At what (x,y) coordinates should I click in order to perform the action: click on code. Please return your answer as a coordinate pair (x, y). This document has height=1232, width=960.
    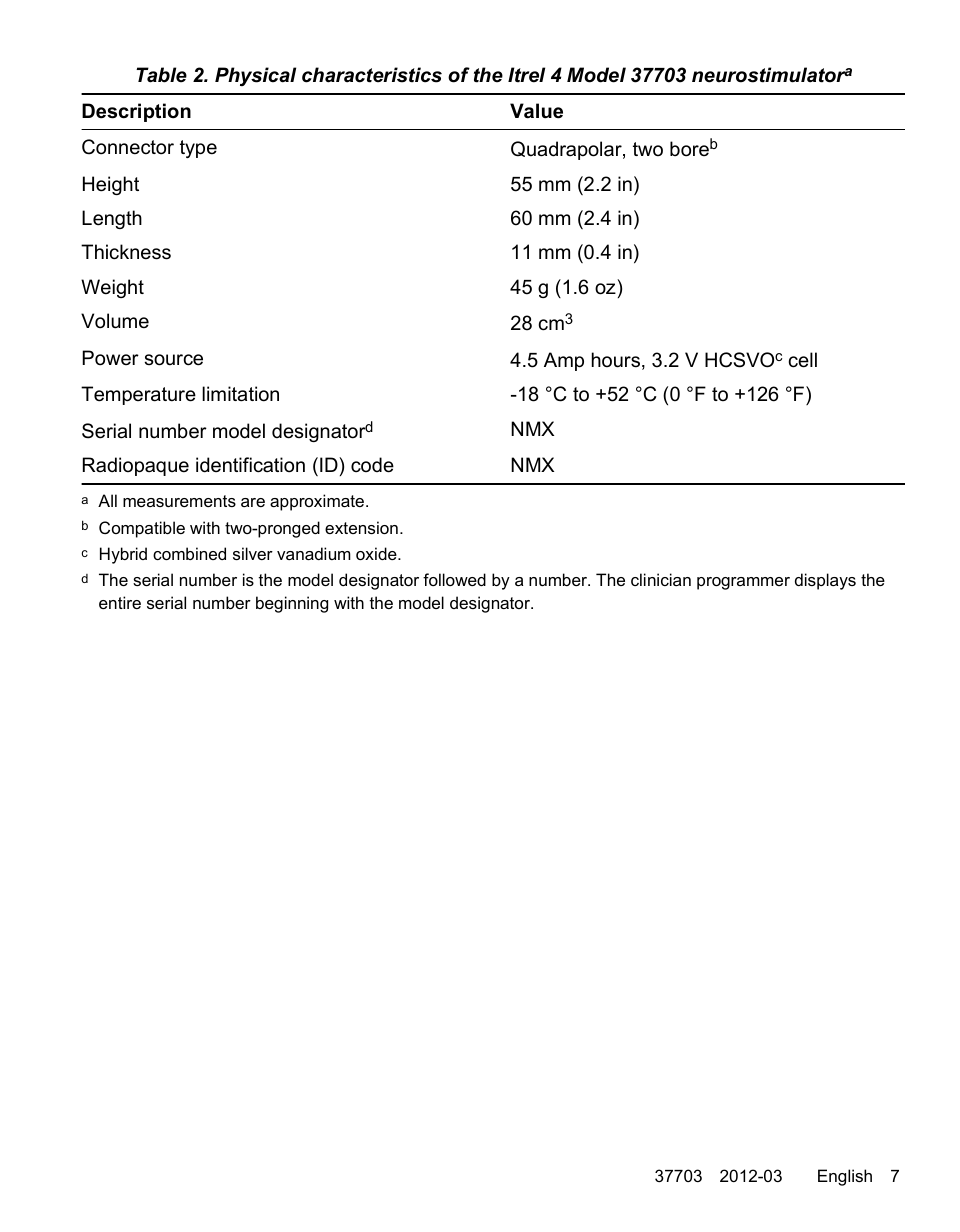
    Looking at the image, I should click on (372, 465).
